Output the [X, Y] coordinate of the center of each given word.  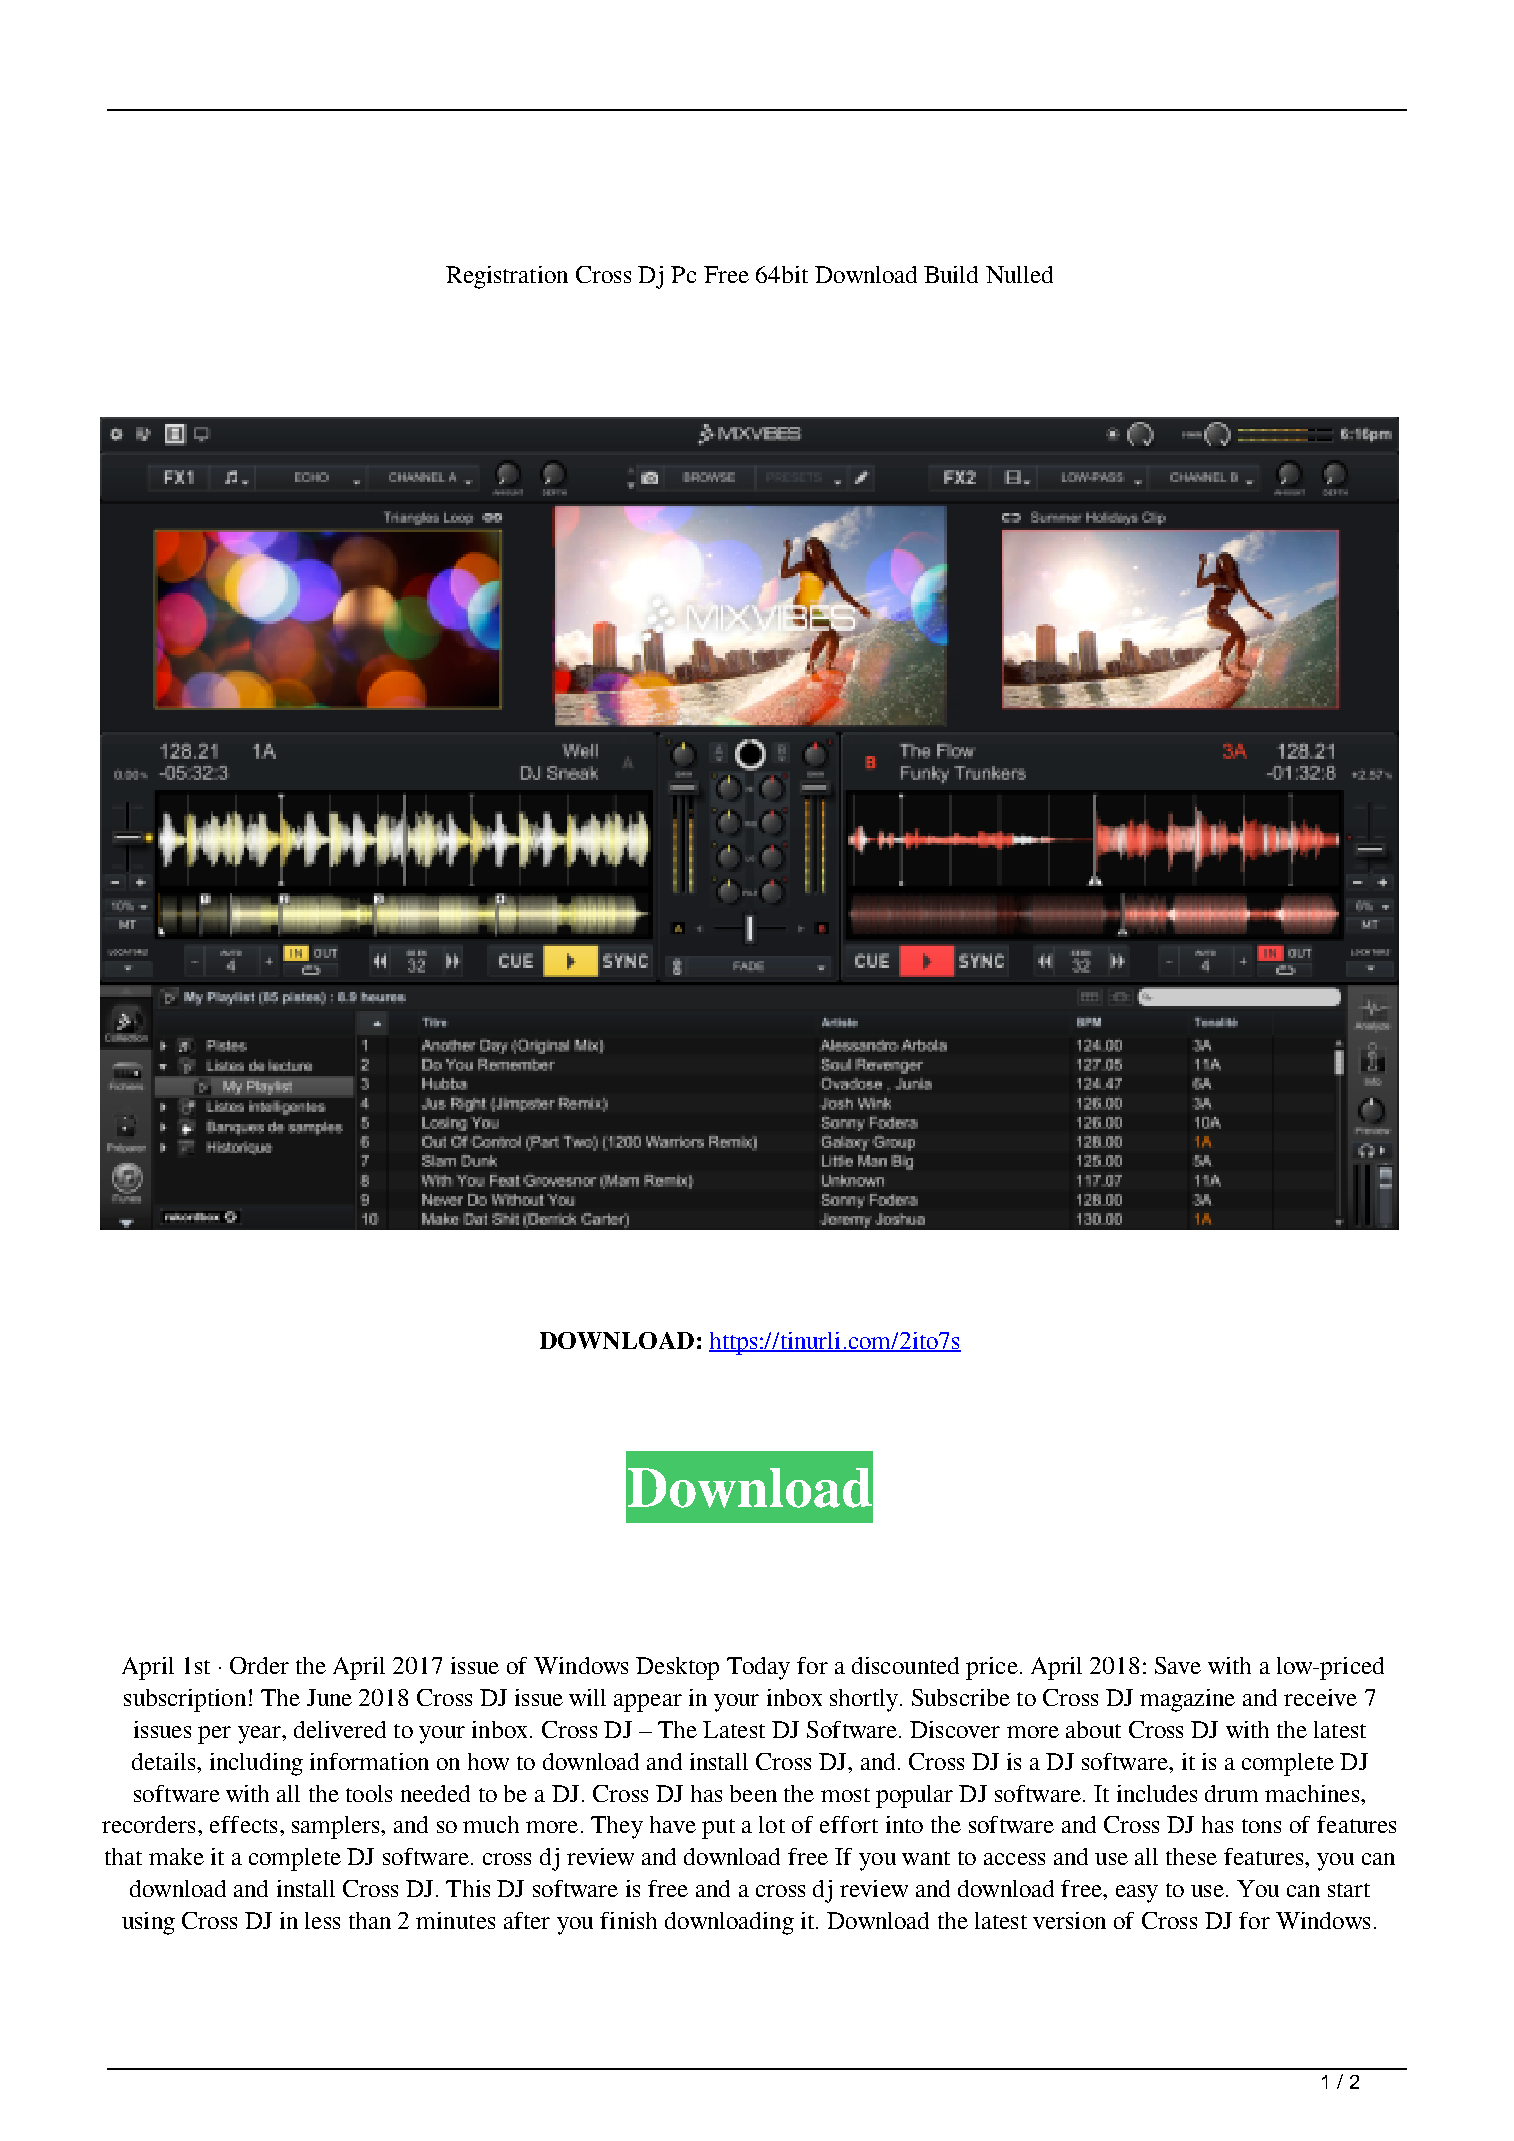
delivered [340, 1729]
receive [1320, 1697]
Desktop [677, 1668]
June [329, 1697]
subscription [185, 1700]
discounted [905, 1665]
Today [758, 1668]
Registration [507, 277]
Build [951, 274]
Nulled [1019, 274]
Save [1178, 1665]
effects [243, 1824]
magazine [1187, 1700]
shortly [864, 1700]
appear [648, 1703]
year [260, 1735]
